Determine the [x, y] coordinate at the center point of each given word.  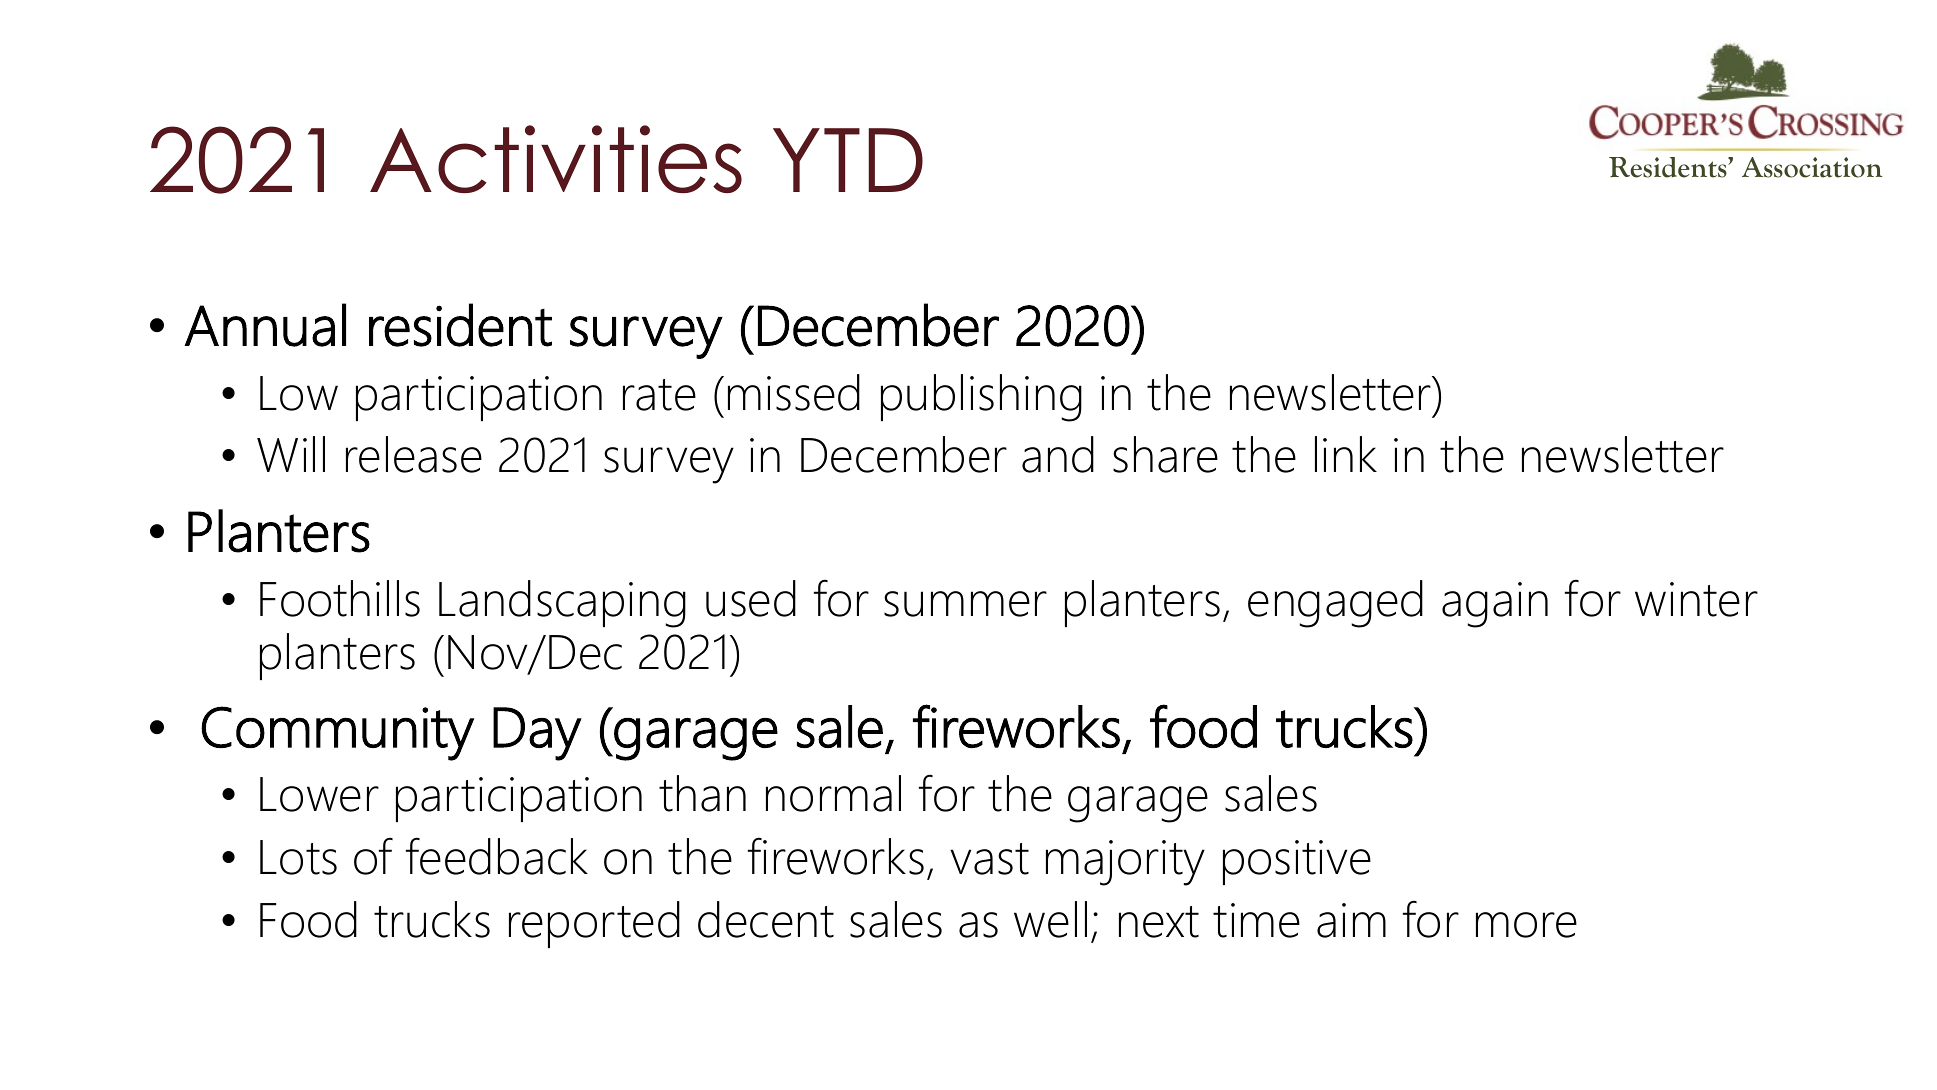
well [1050, 919]
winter [1696, 599]
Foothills [340, 598]
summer [965, 604]
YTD [848, 160]
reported [594, 924]
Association [1812, 167]
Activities [556, 159]
